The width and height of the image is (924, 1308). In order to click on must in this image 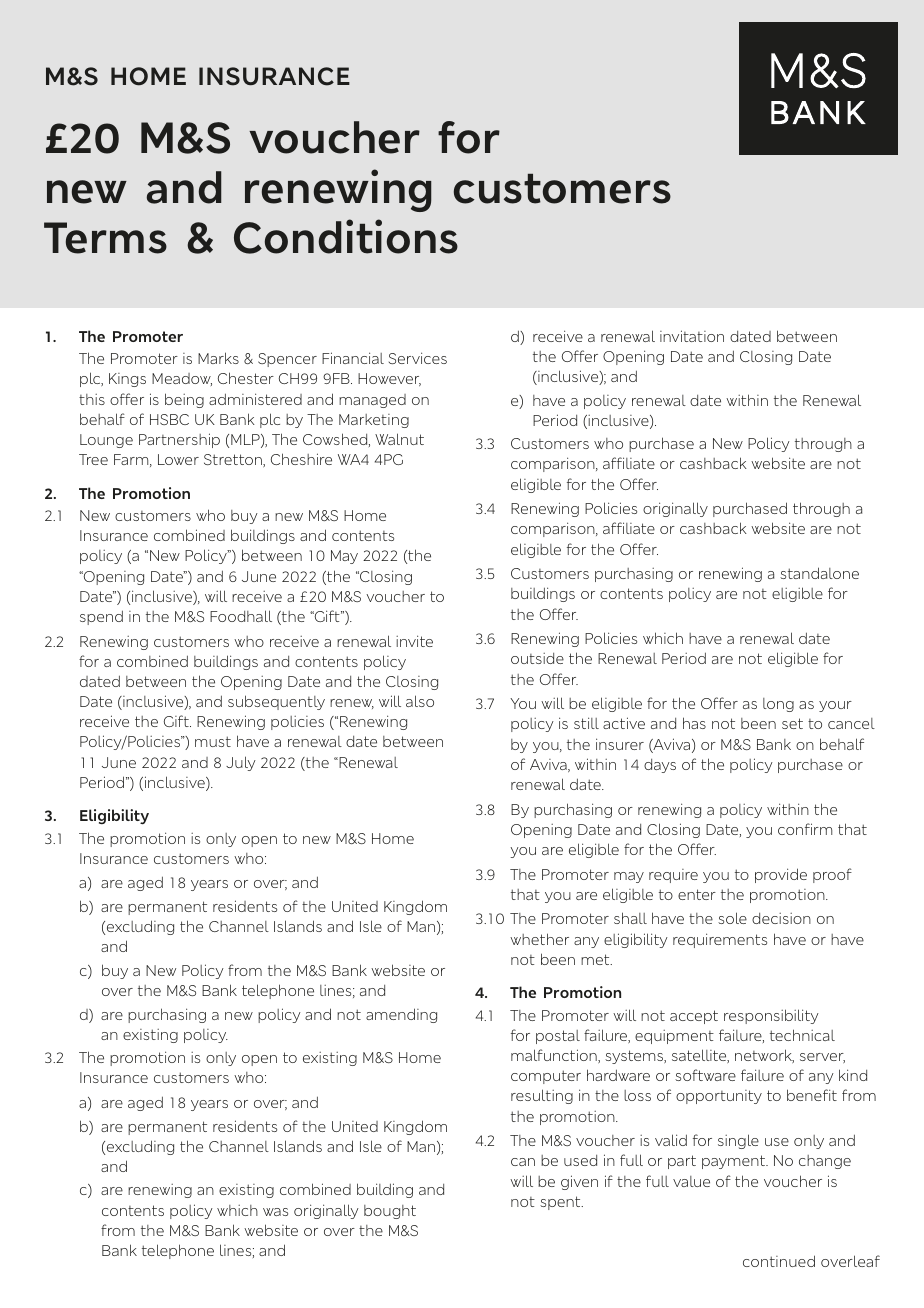, I will do `click(213, 741)`.
